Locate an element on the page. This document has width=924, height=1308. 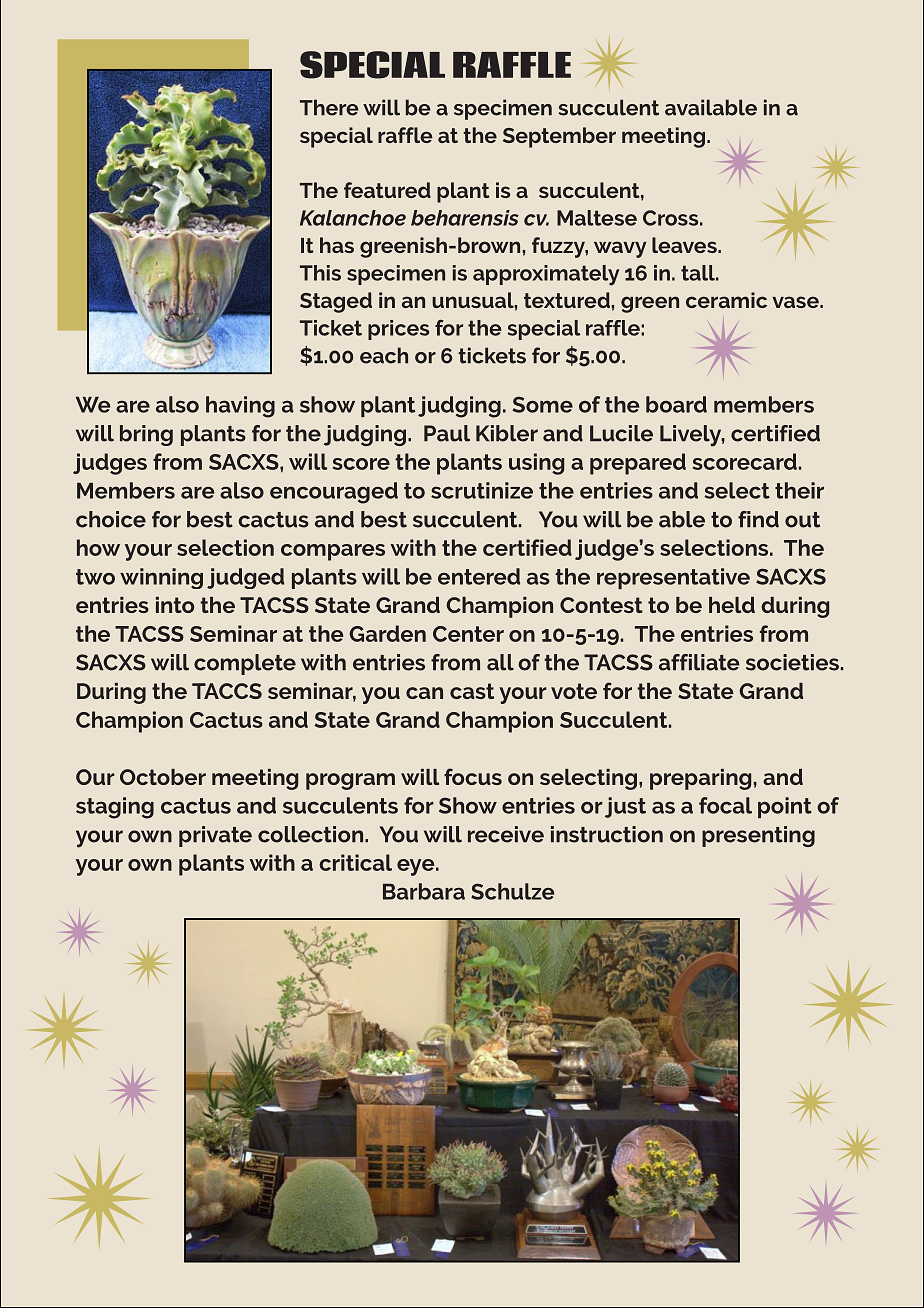
held is located at coordinates (732, 605).
